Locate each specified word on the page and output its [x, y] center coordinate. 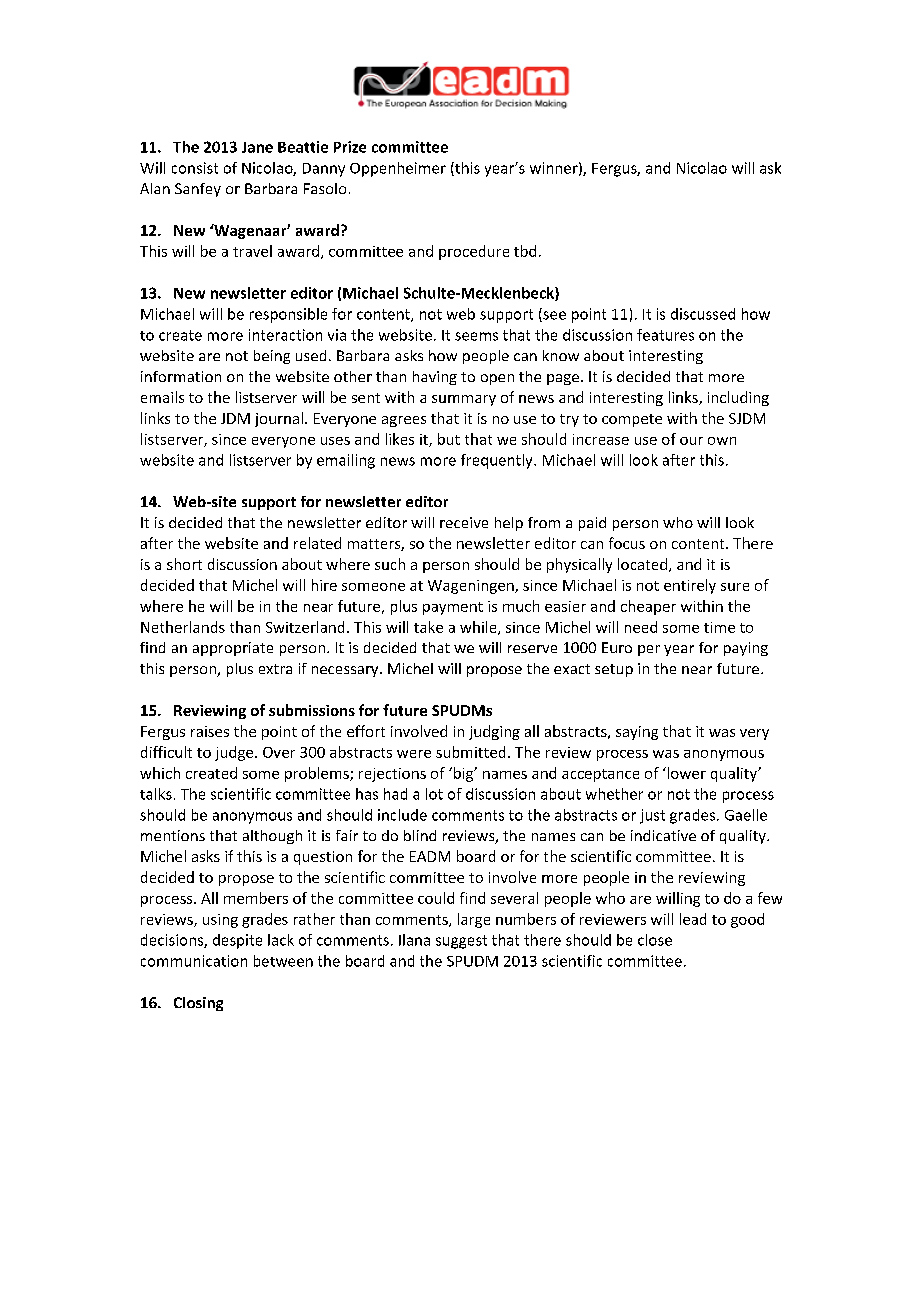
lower [685, 773]
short [184, 564]
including [738, 398]
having [435, 378]
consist [195, 168]
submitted [470, 752]
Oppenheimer [398, 169]
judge [235, 753]
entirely [690, 586]
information [181, 376]
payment [453, 608]
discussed [703, 314]
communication [194, 961]
